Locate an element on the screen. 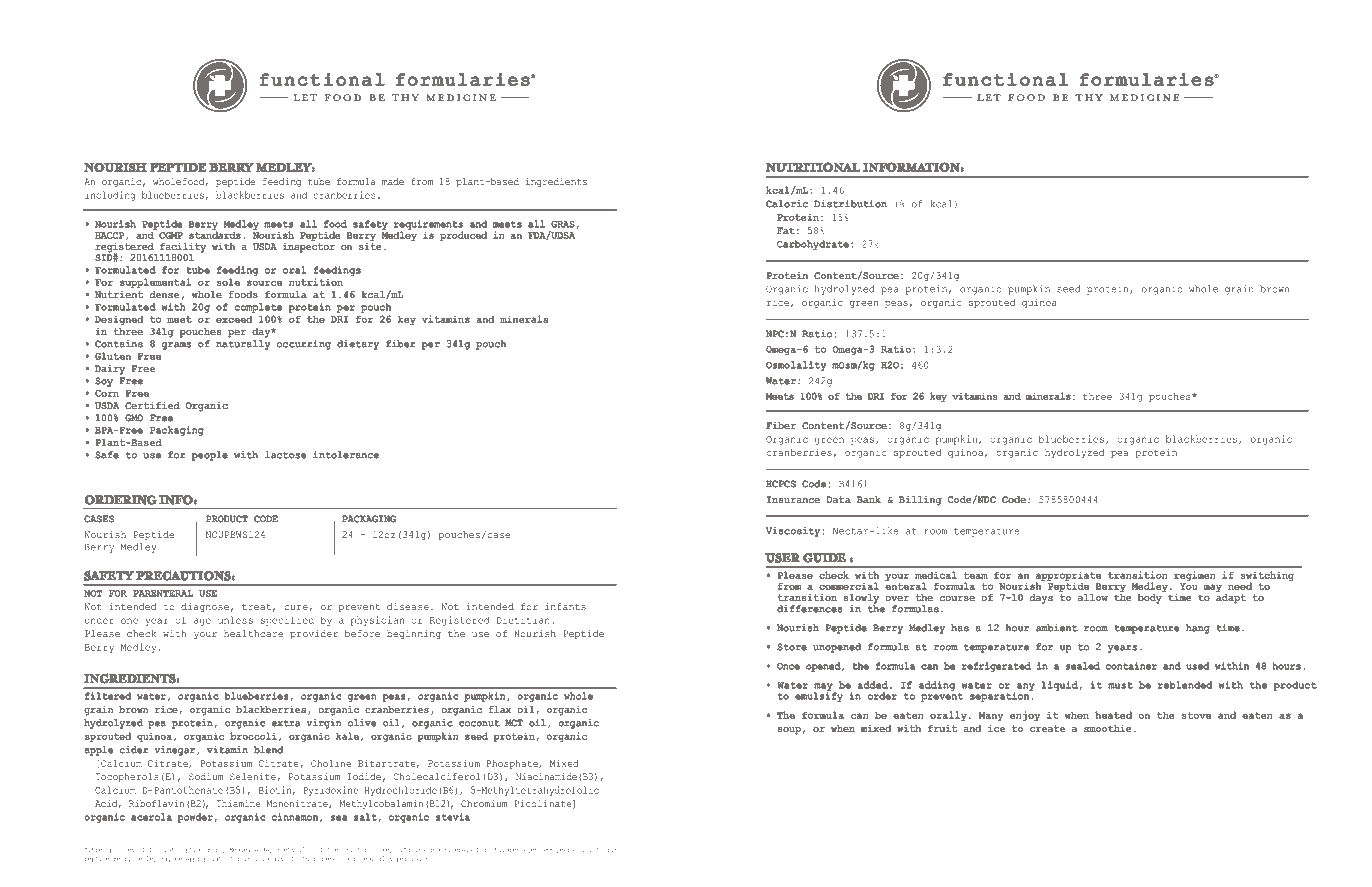 The height and width of the screenshot is (887, 1372). individuals is located at coordinates (264, 858).
